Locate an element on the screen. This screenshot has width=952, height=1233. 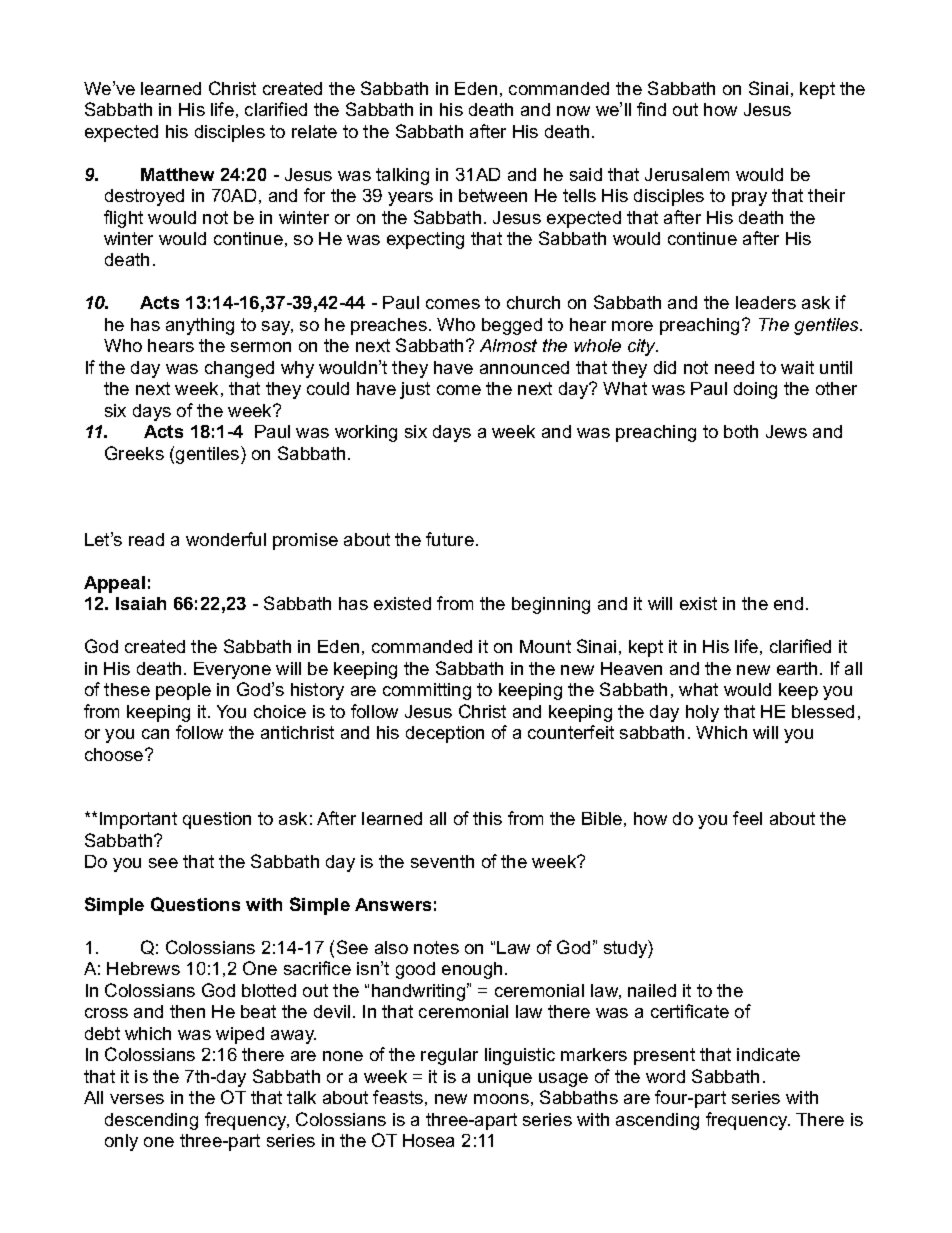
Matthew is located at coordinates (177, 174).
